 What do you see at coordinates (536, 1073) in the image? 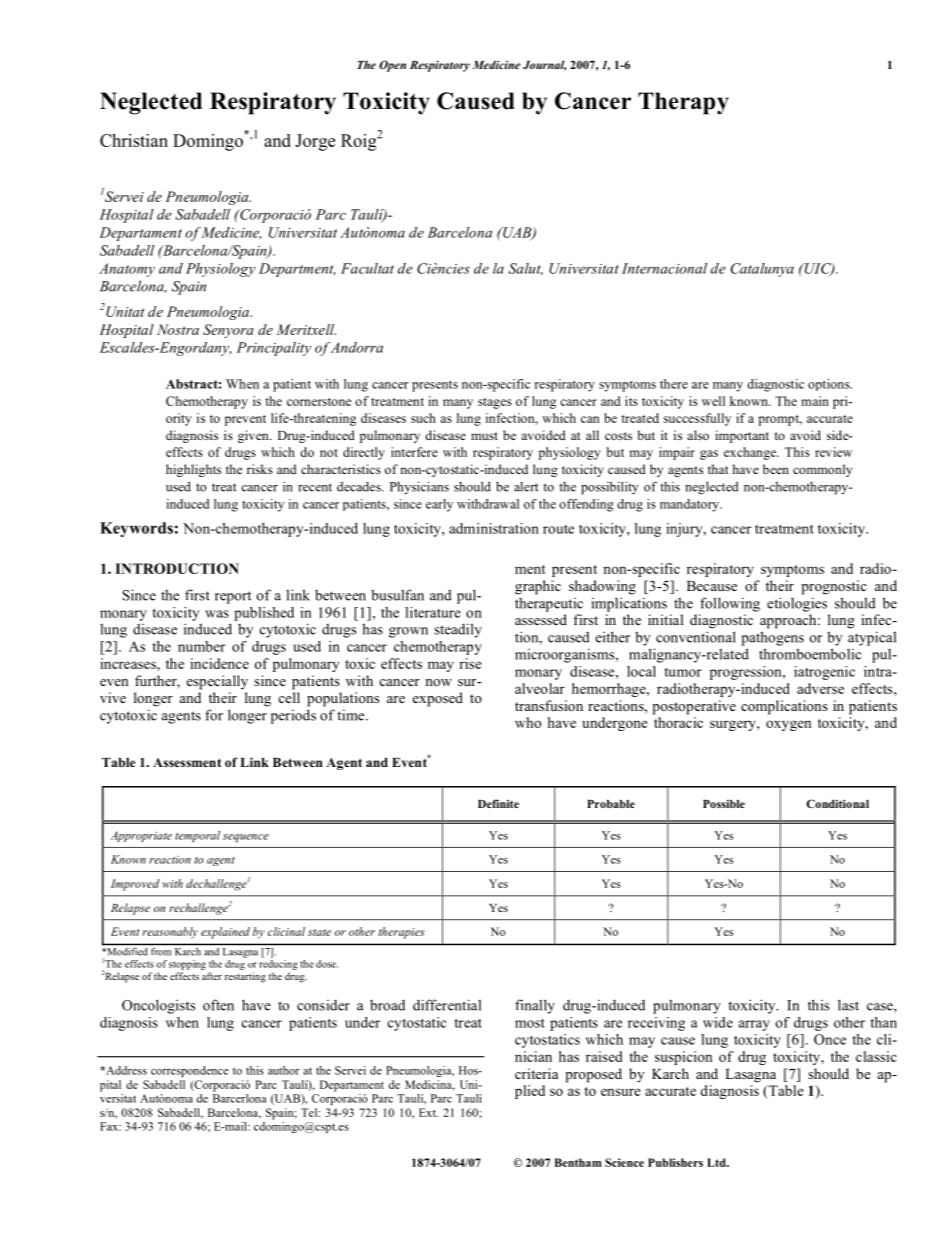
I see `criteria` at bounding box center [536, 1073].
